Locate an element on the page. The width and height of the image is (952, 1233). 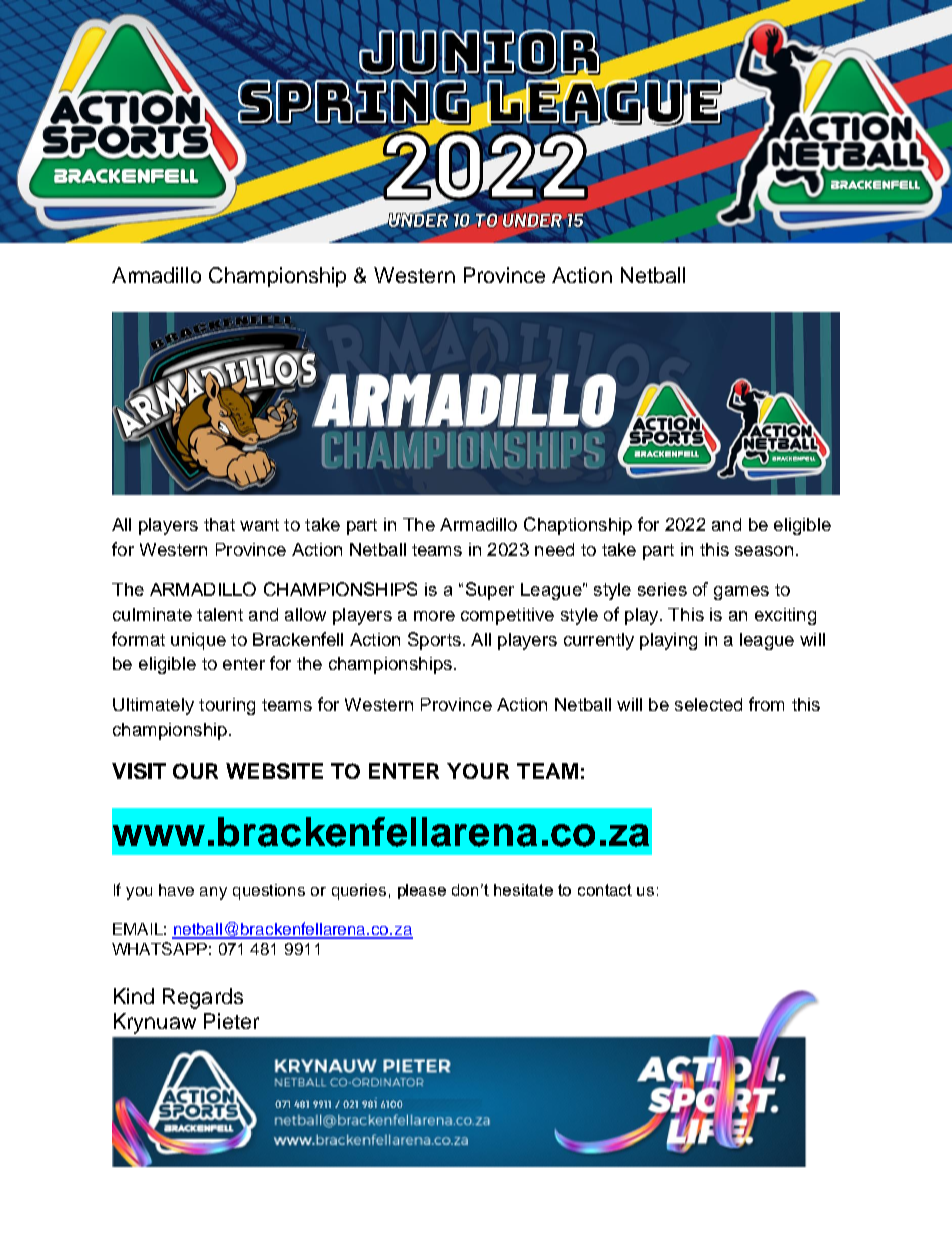
please is located at coordinates (422, 891).
